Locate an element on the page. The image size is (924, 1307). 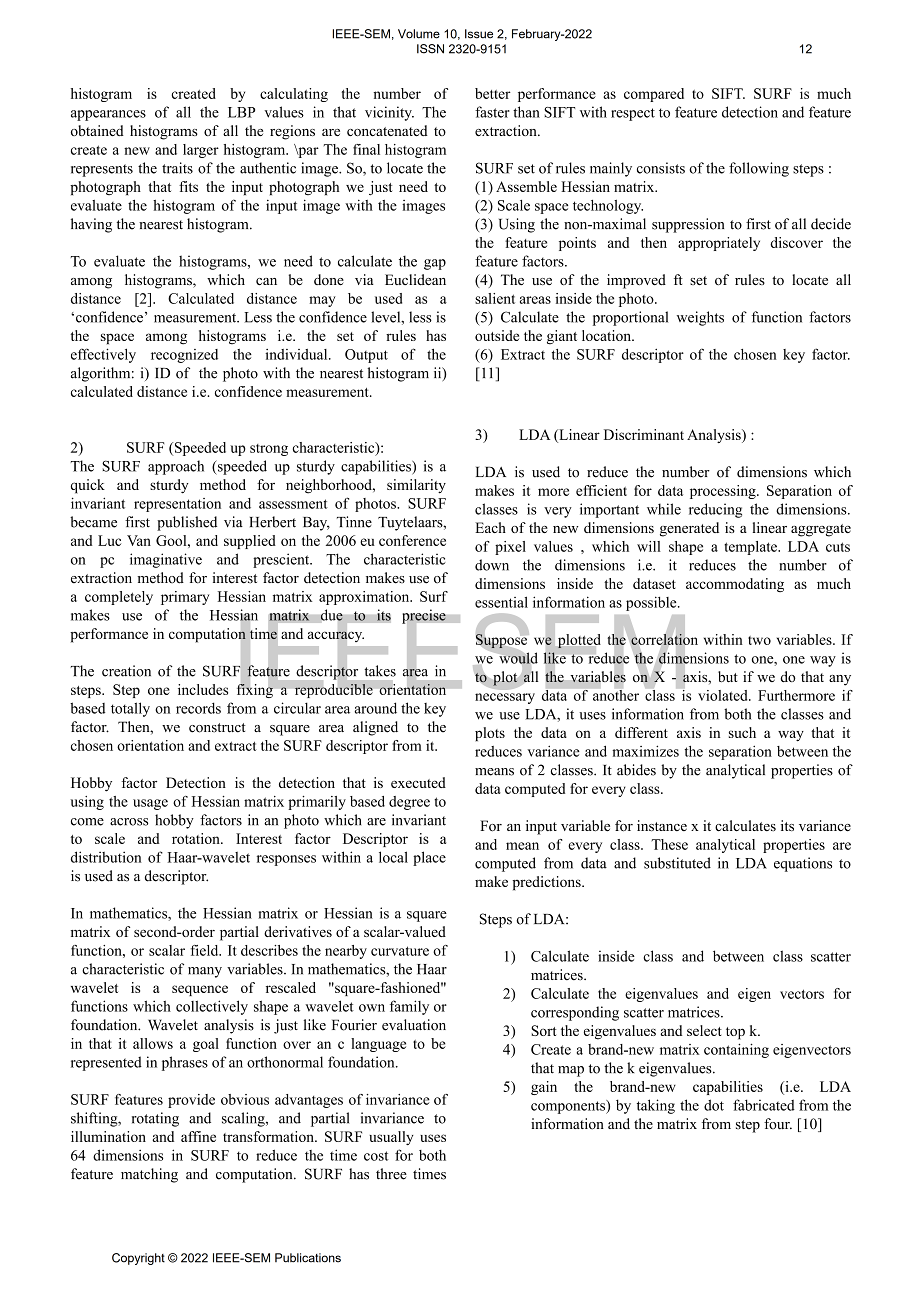
similarity is located at coordinates (416, 486).
